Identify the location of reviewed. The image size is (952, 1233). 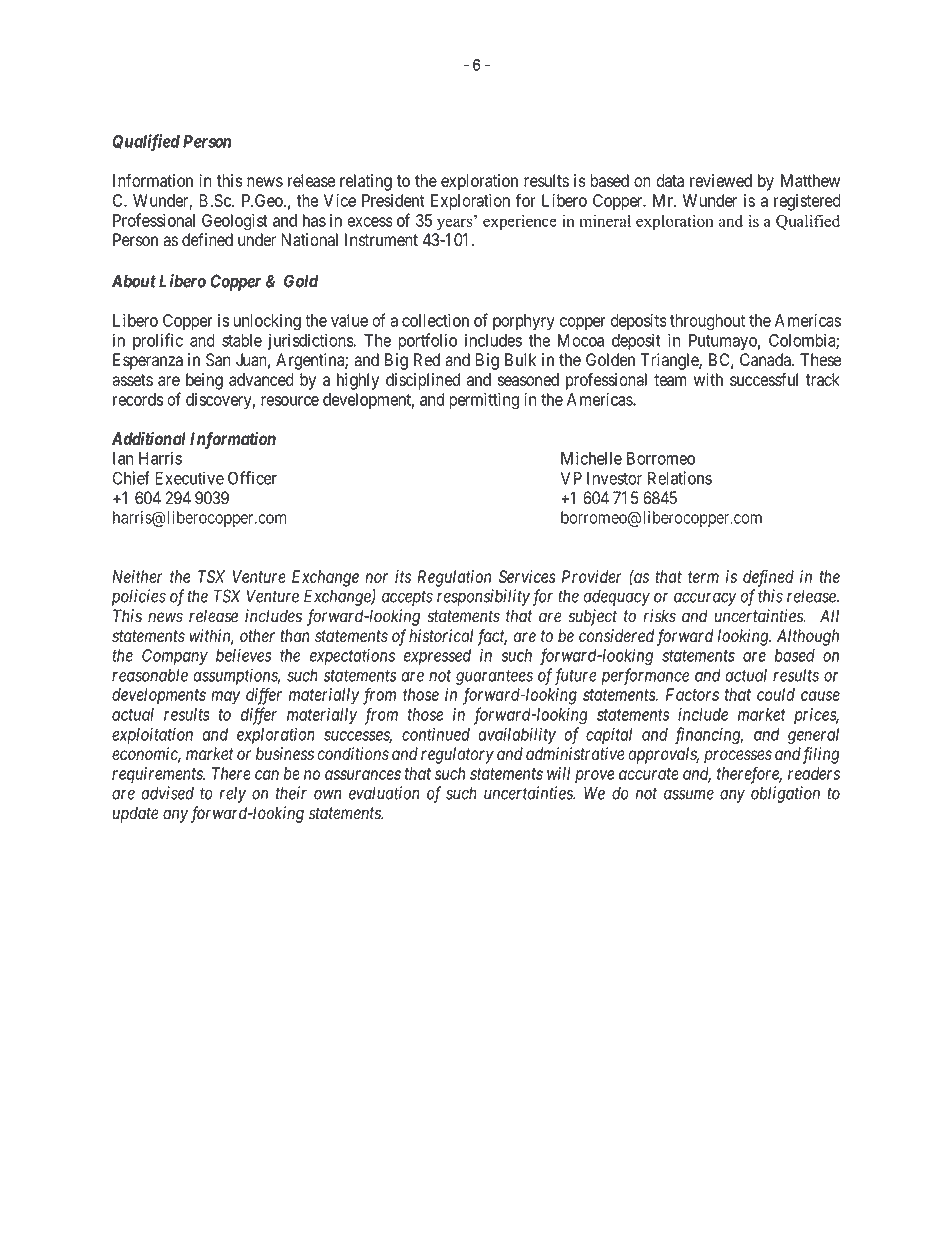
(721, 180).
